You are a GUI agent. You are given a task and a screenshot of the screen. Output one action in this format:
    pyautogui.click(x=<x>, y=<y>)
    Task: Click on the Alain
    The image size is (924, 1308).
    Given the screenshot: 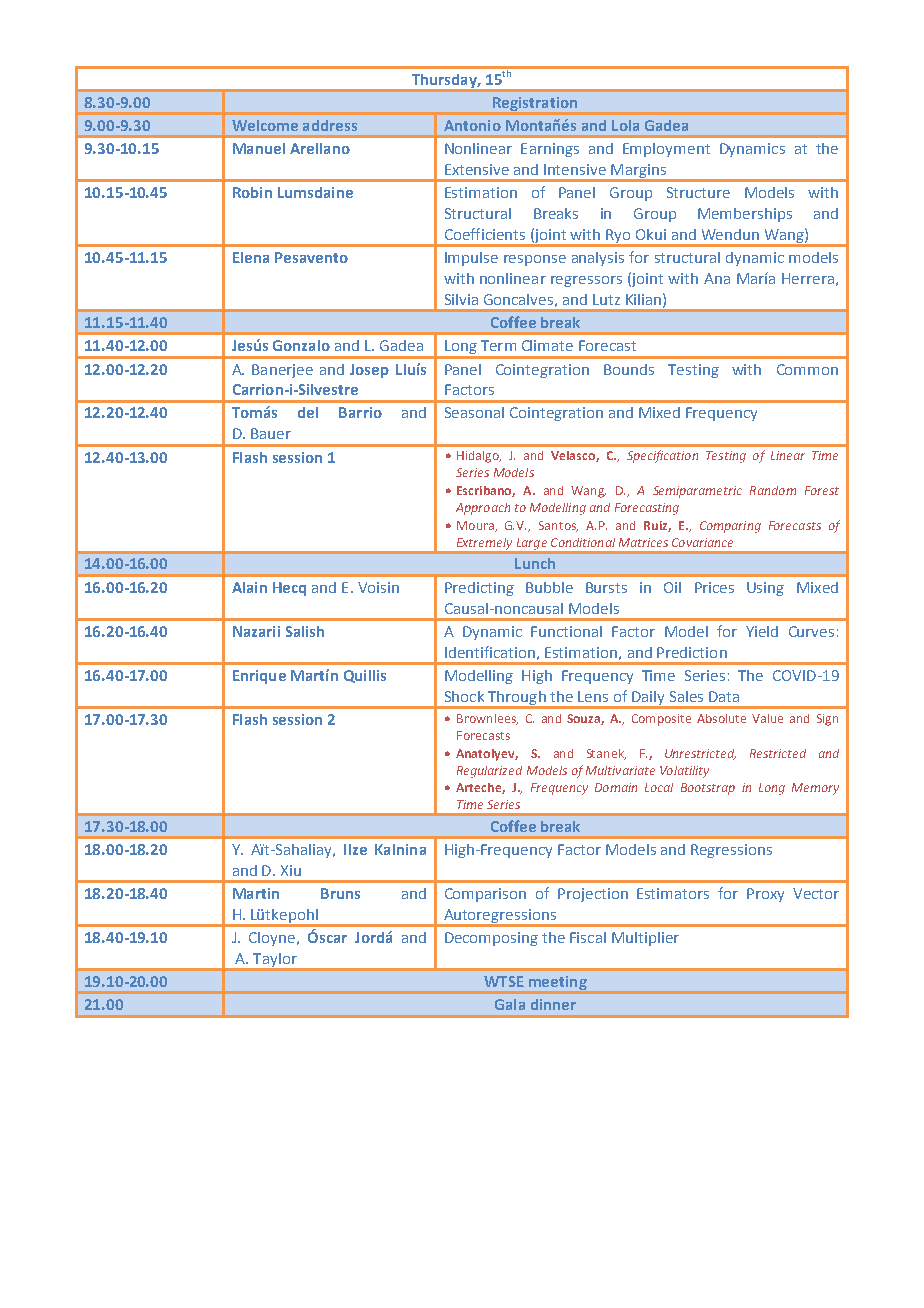 What is the action you would take?
    pyautogui.click(x=249, y=587)
